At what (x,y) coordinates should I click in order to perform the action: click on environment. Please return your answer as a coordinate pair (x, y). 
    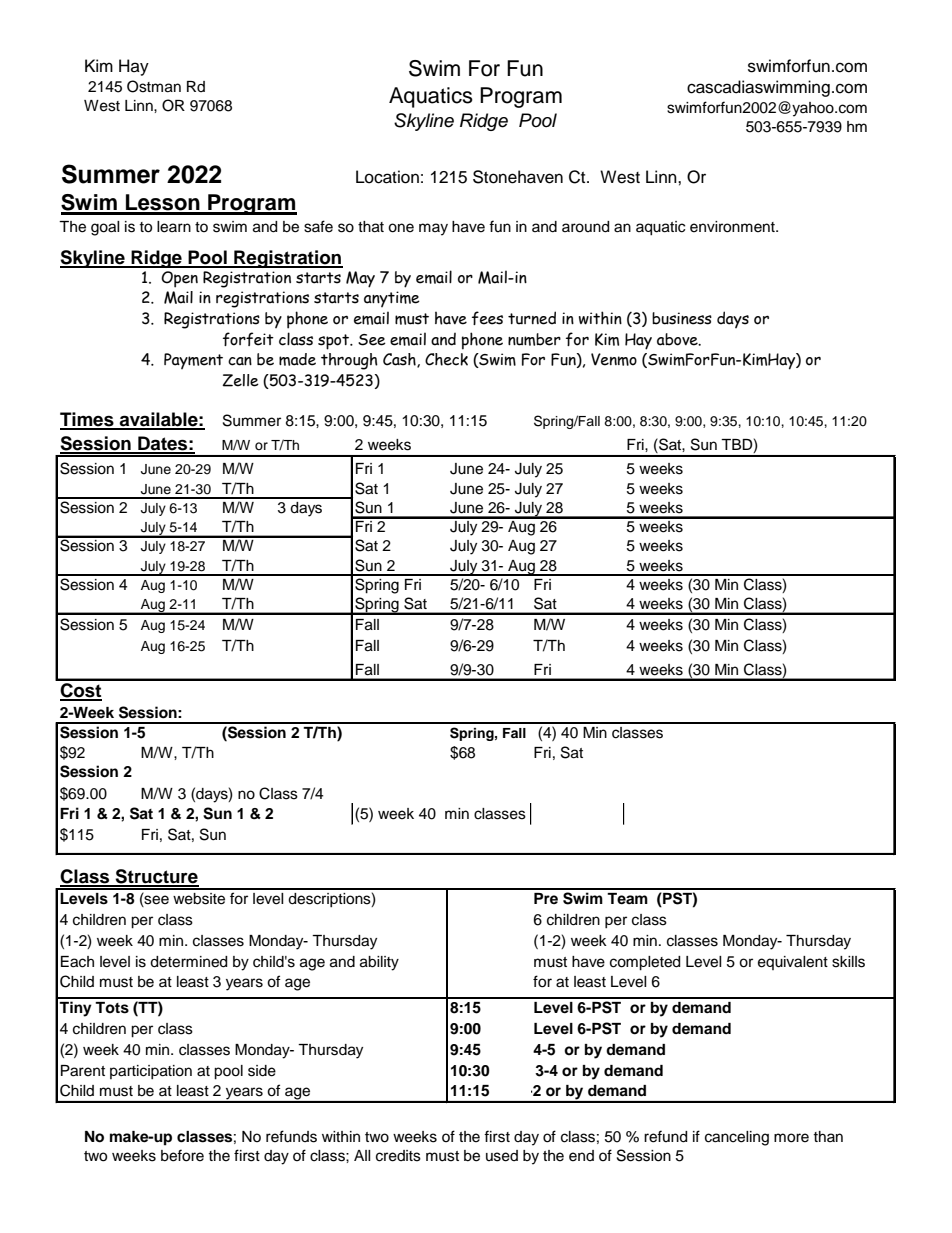
    Looking at the image, I should click on (733, 227).
